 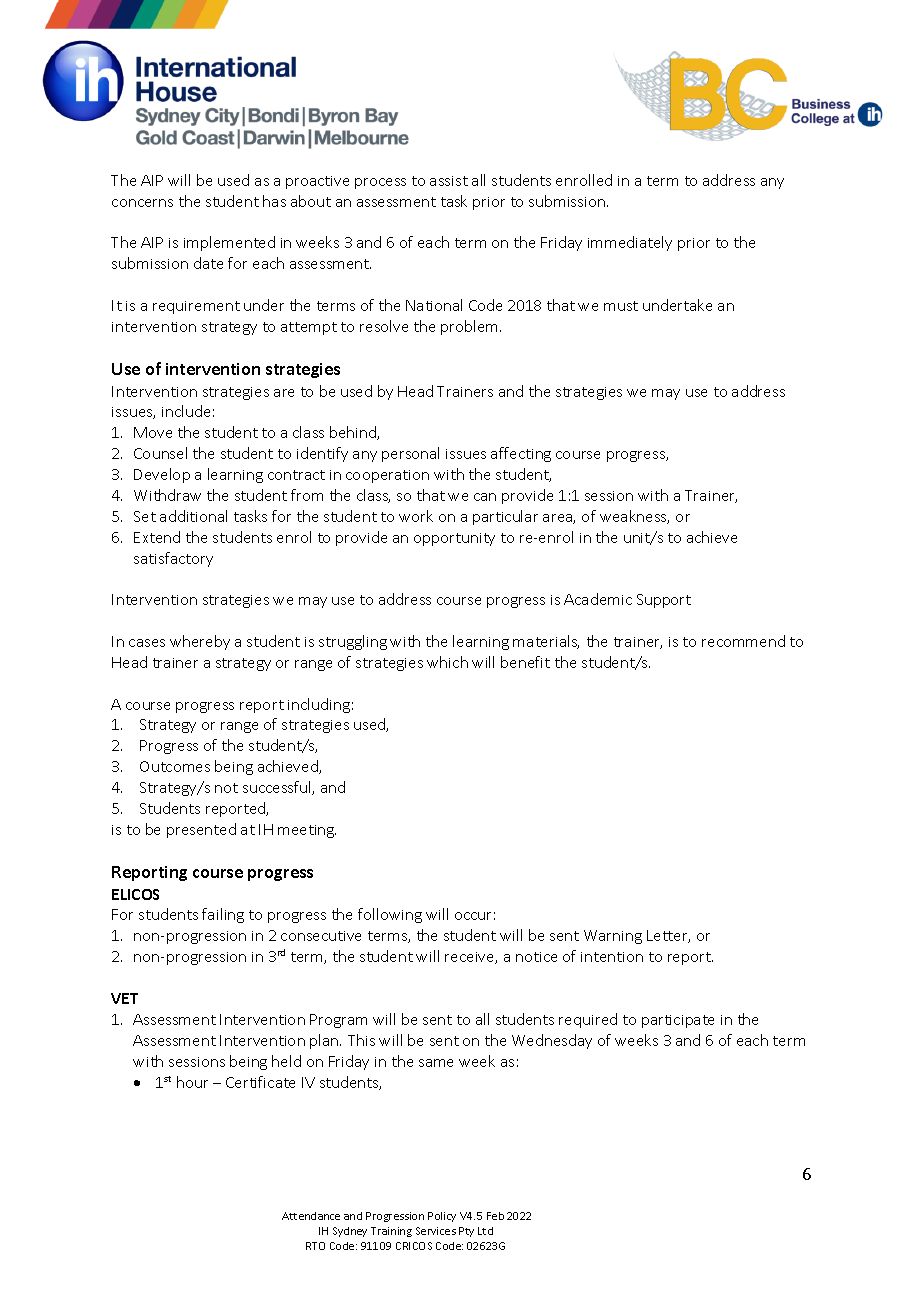 What do you see at coordinates (175, 766) in the image?
I see `Outcomes` at bounding box center [175, 766].
